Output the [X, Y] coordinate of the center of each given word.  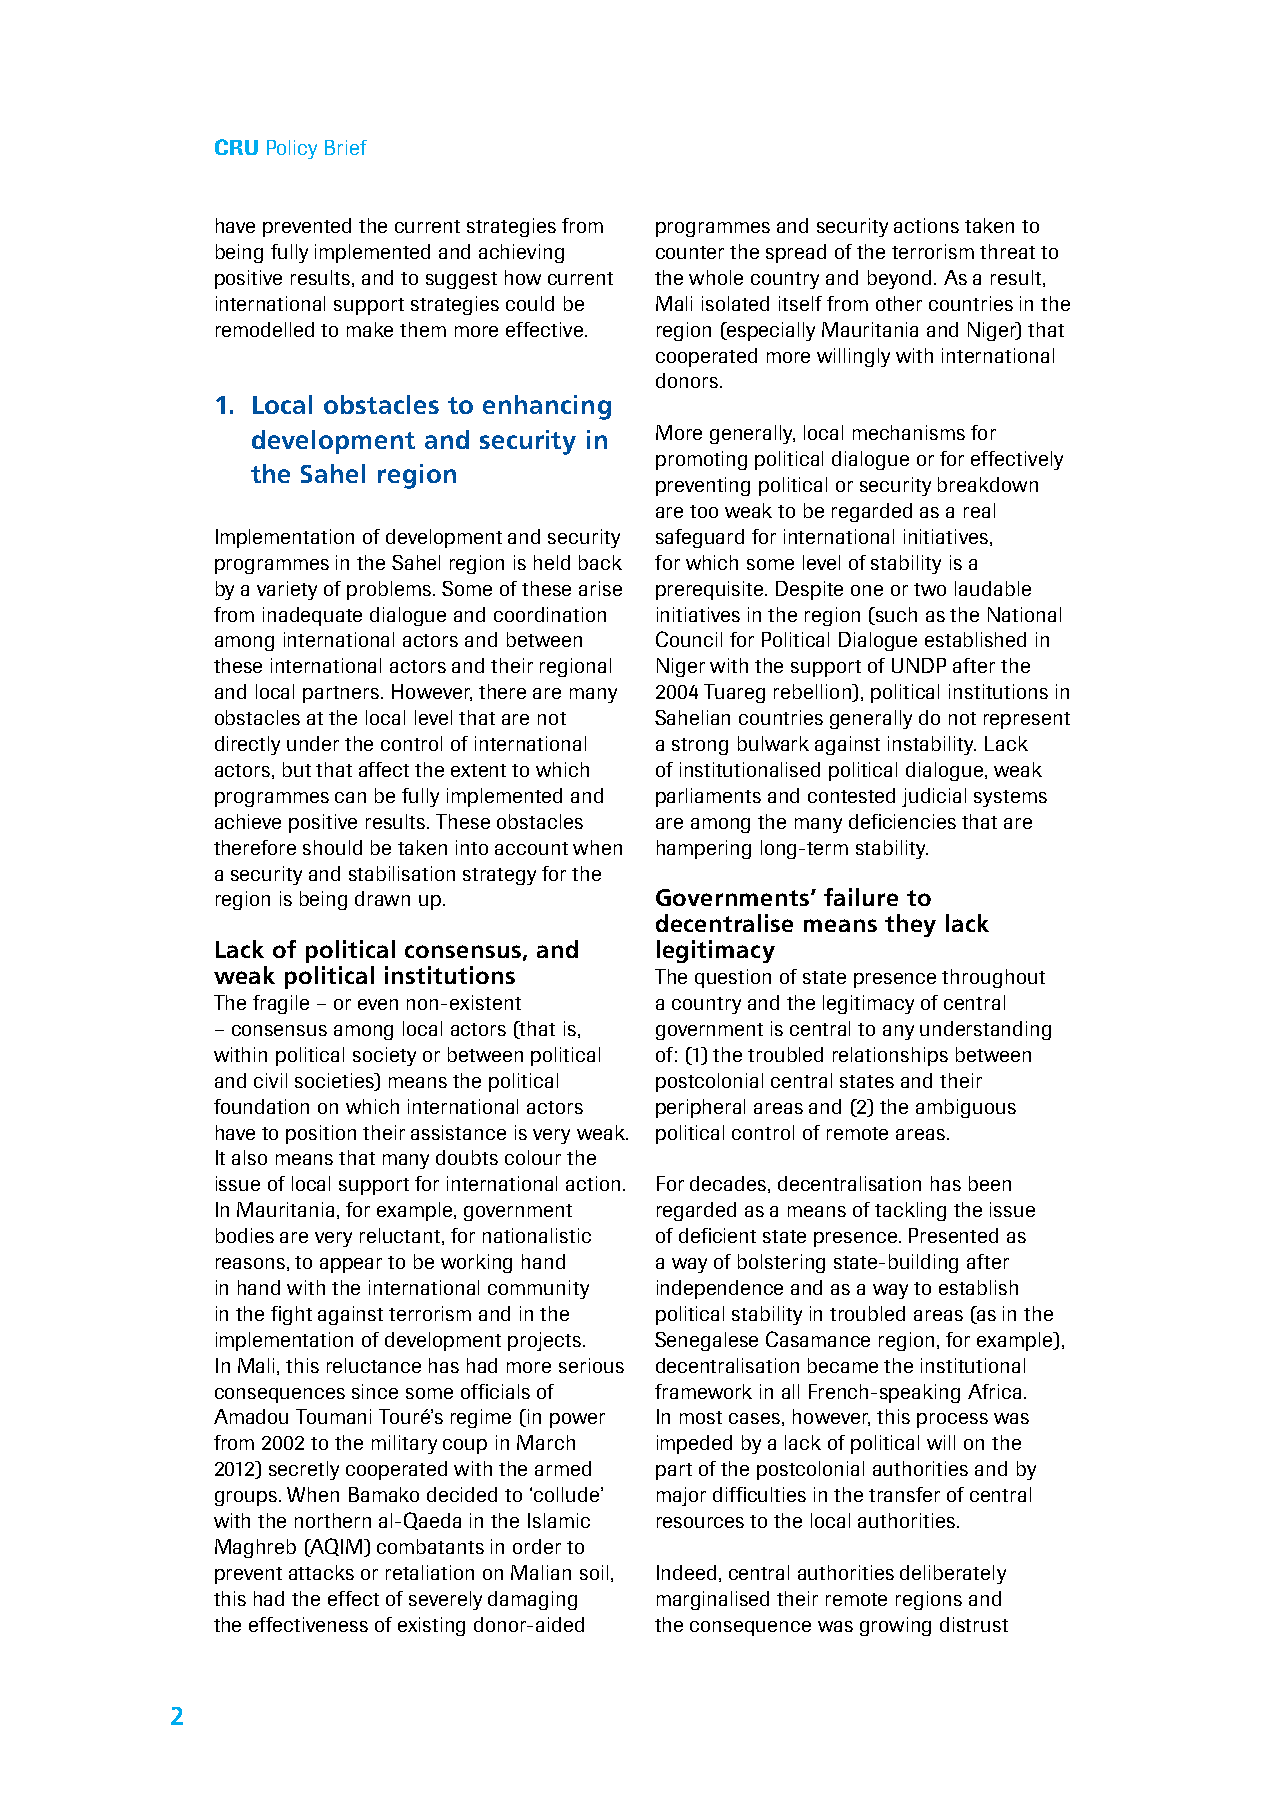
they [910, 925]
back [600, 562]
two [930, 589]
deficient [717, 1235]
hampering [704, 849]
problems [390, 590]
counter [690, 252]
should [332, 847]
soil [594, 1572]
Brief [346, 147]
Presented [953, 1235]
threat [1007, 251]
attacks [321, 1572]
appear [351, 1265]
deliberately [953, 1574]
